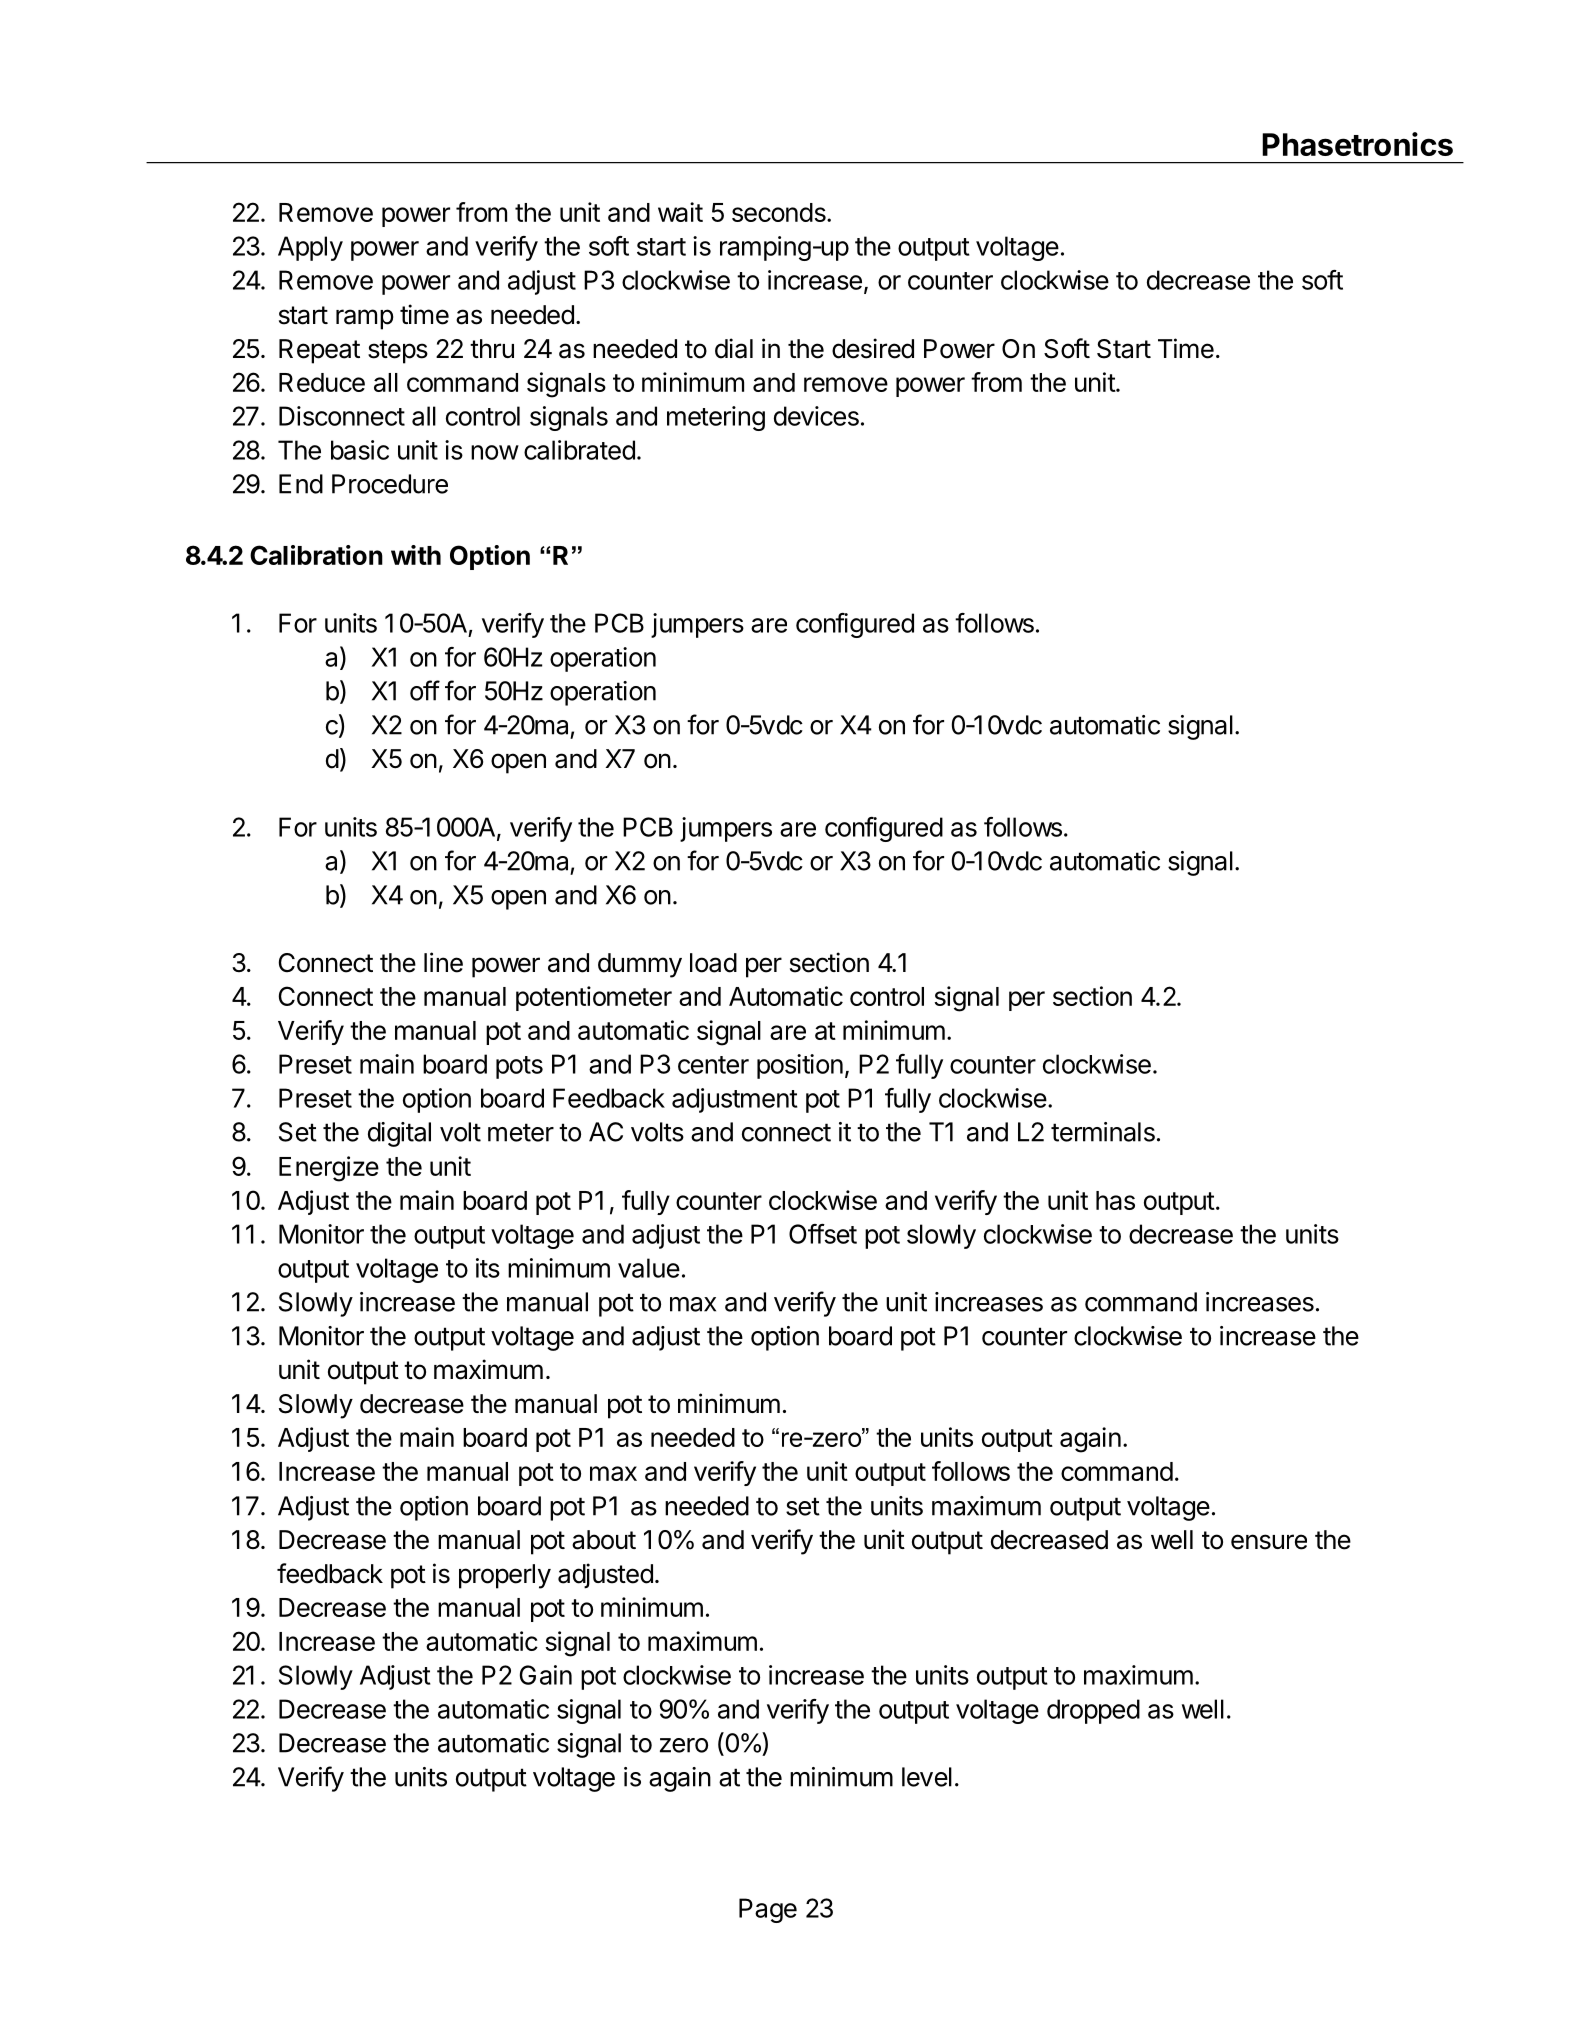  I want to click on terminals, so click(1103, 1132).
